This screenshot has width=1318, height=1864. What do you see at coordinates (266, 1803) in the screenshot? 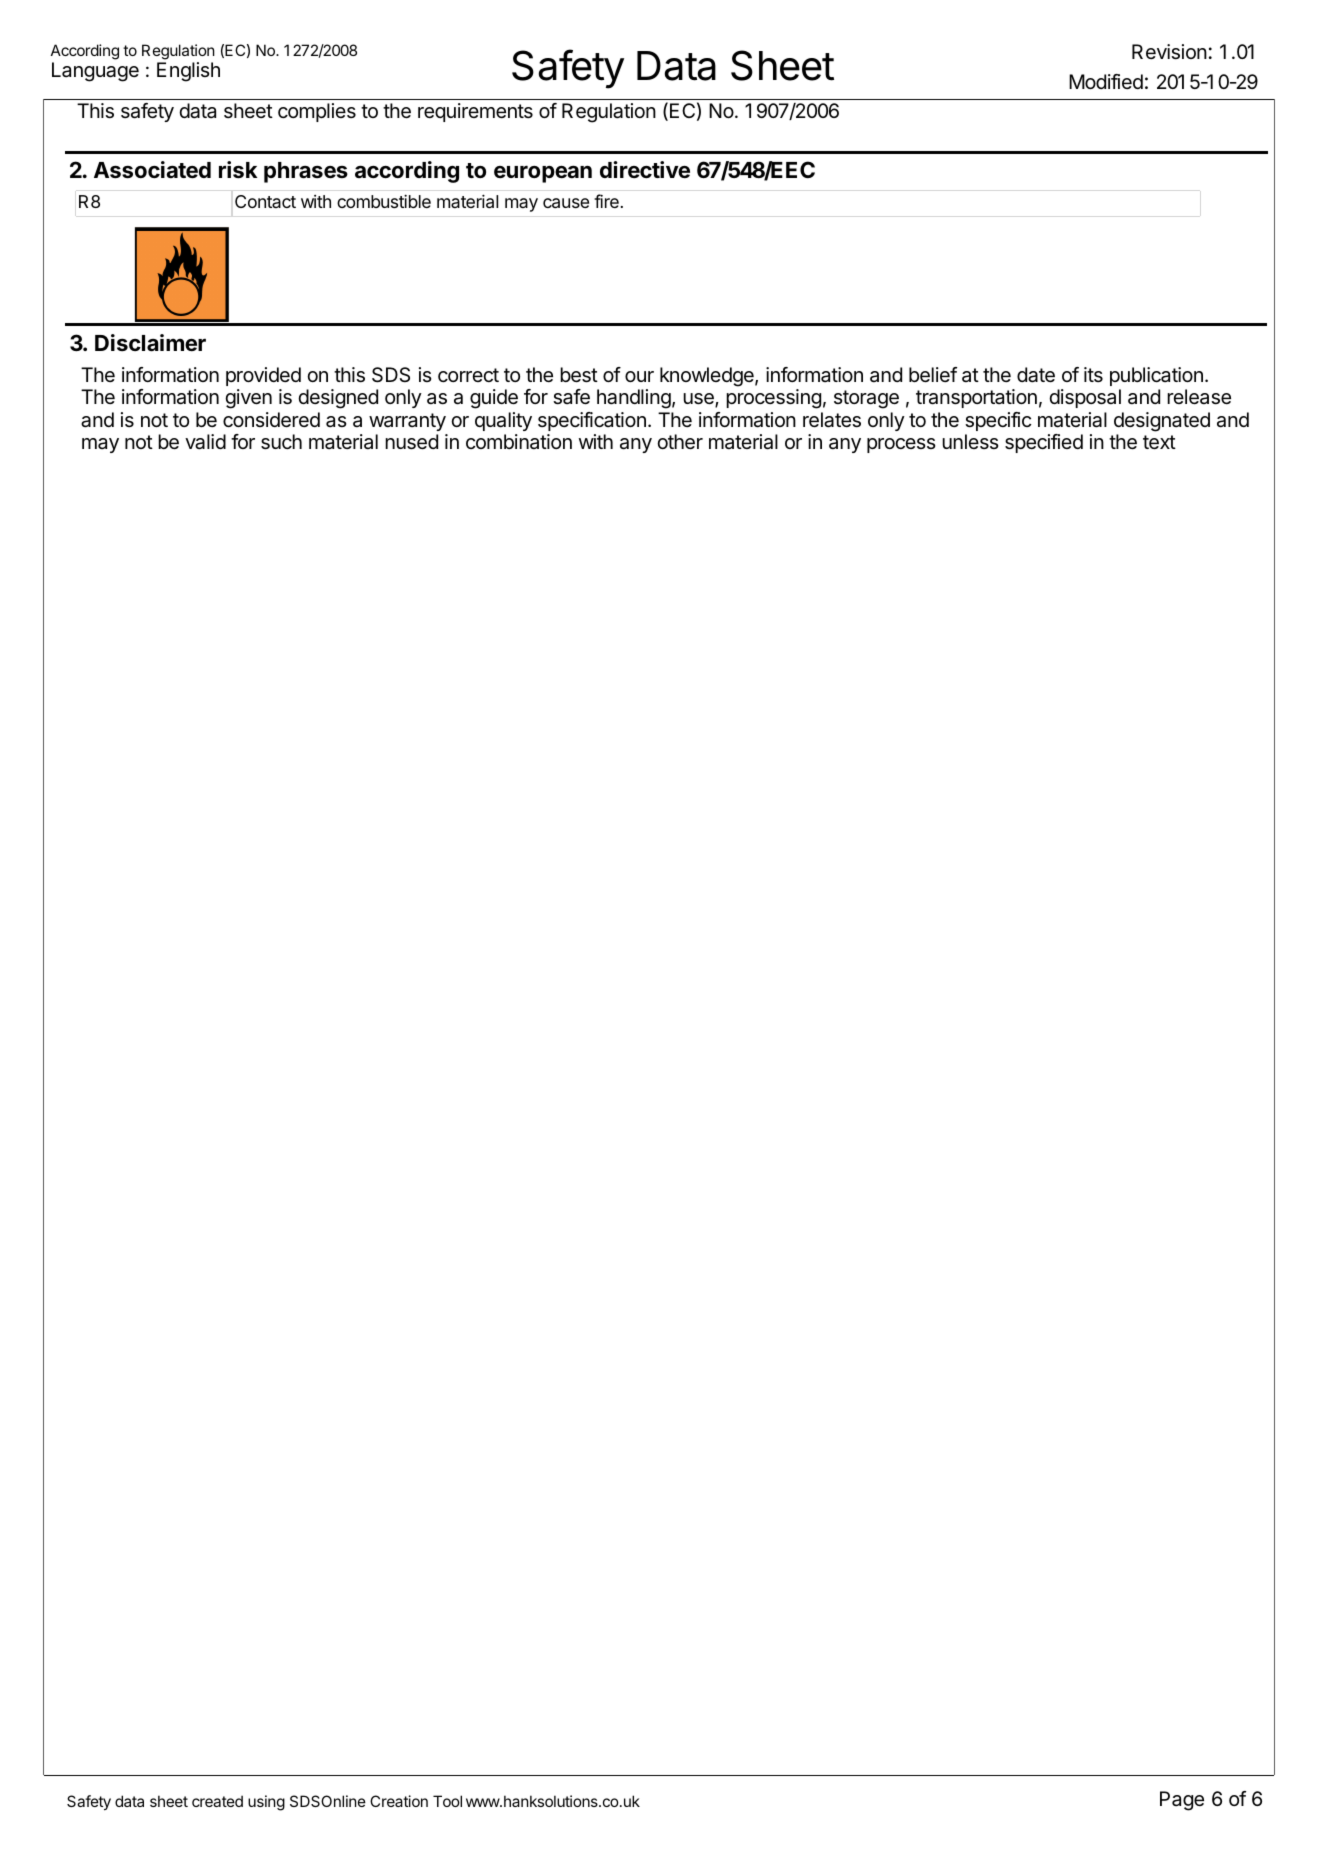
I see `using` at bounding box center [266, 1803].
